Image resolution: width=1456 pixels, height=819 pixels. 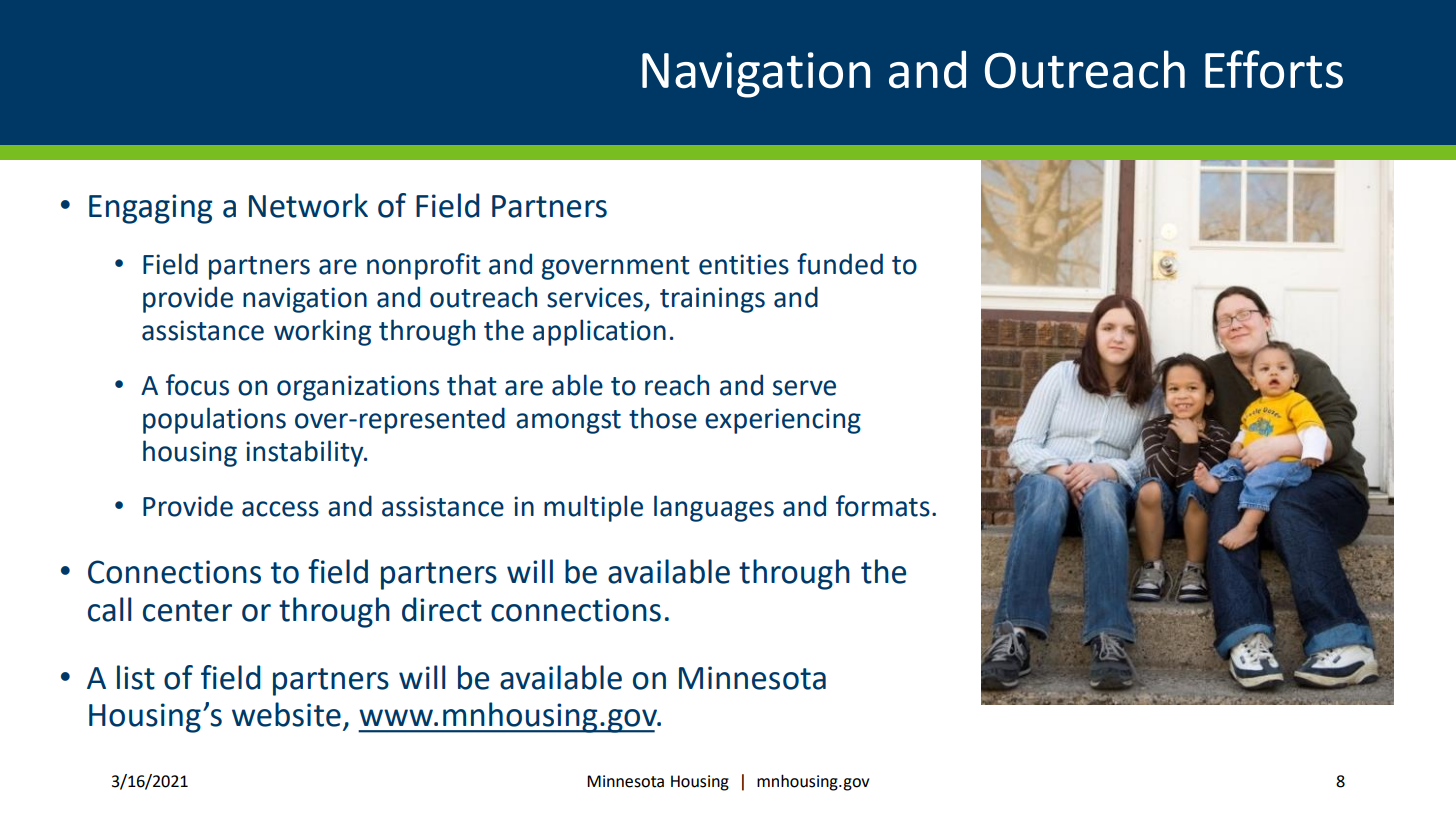 I want to click on formats, so click(x=883, y=506).
